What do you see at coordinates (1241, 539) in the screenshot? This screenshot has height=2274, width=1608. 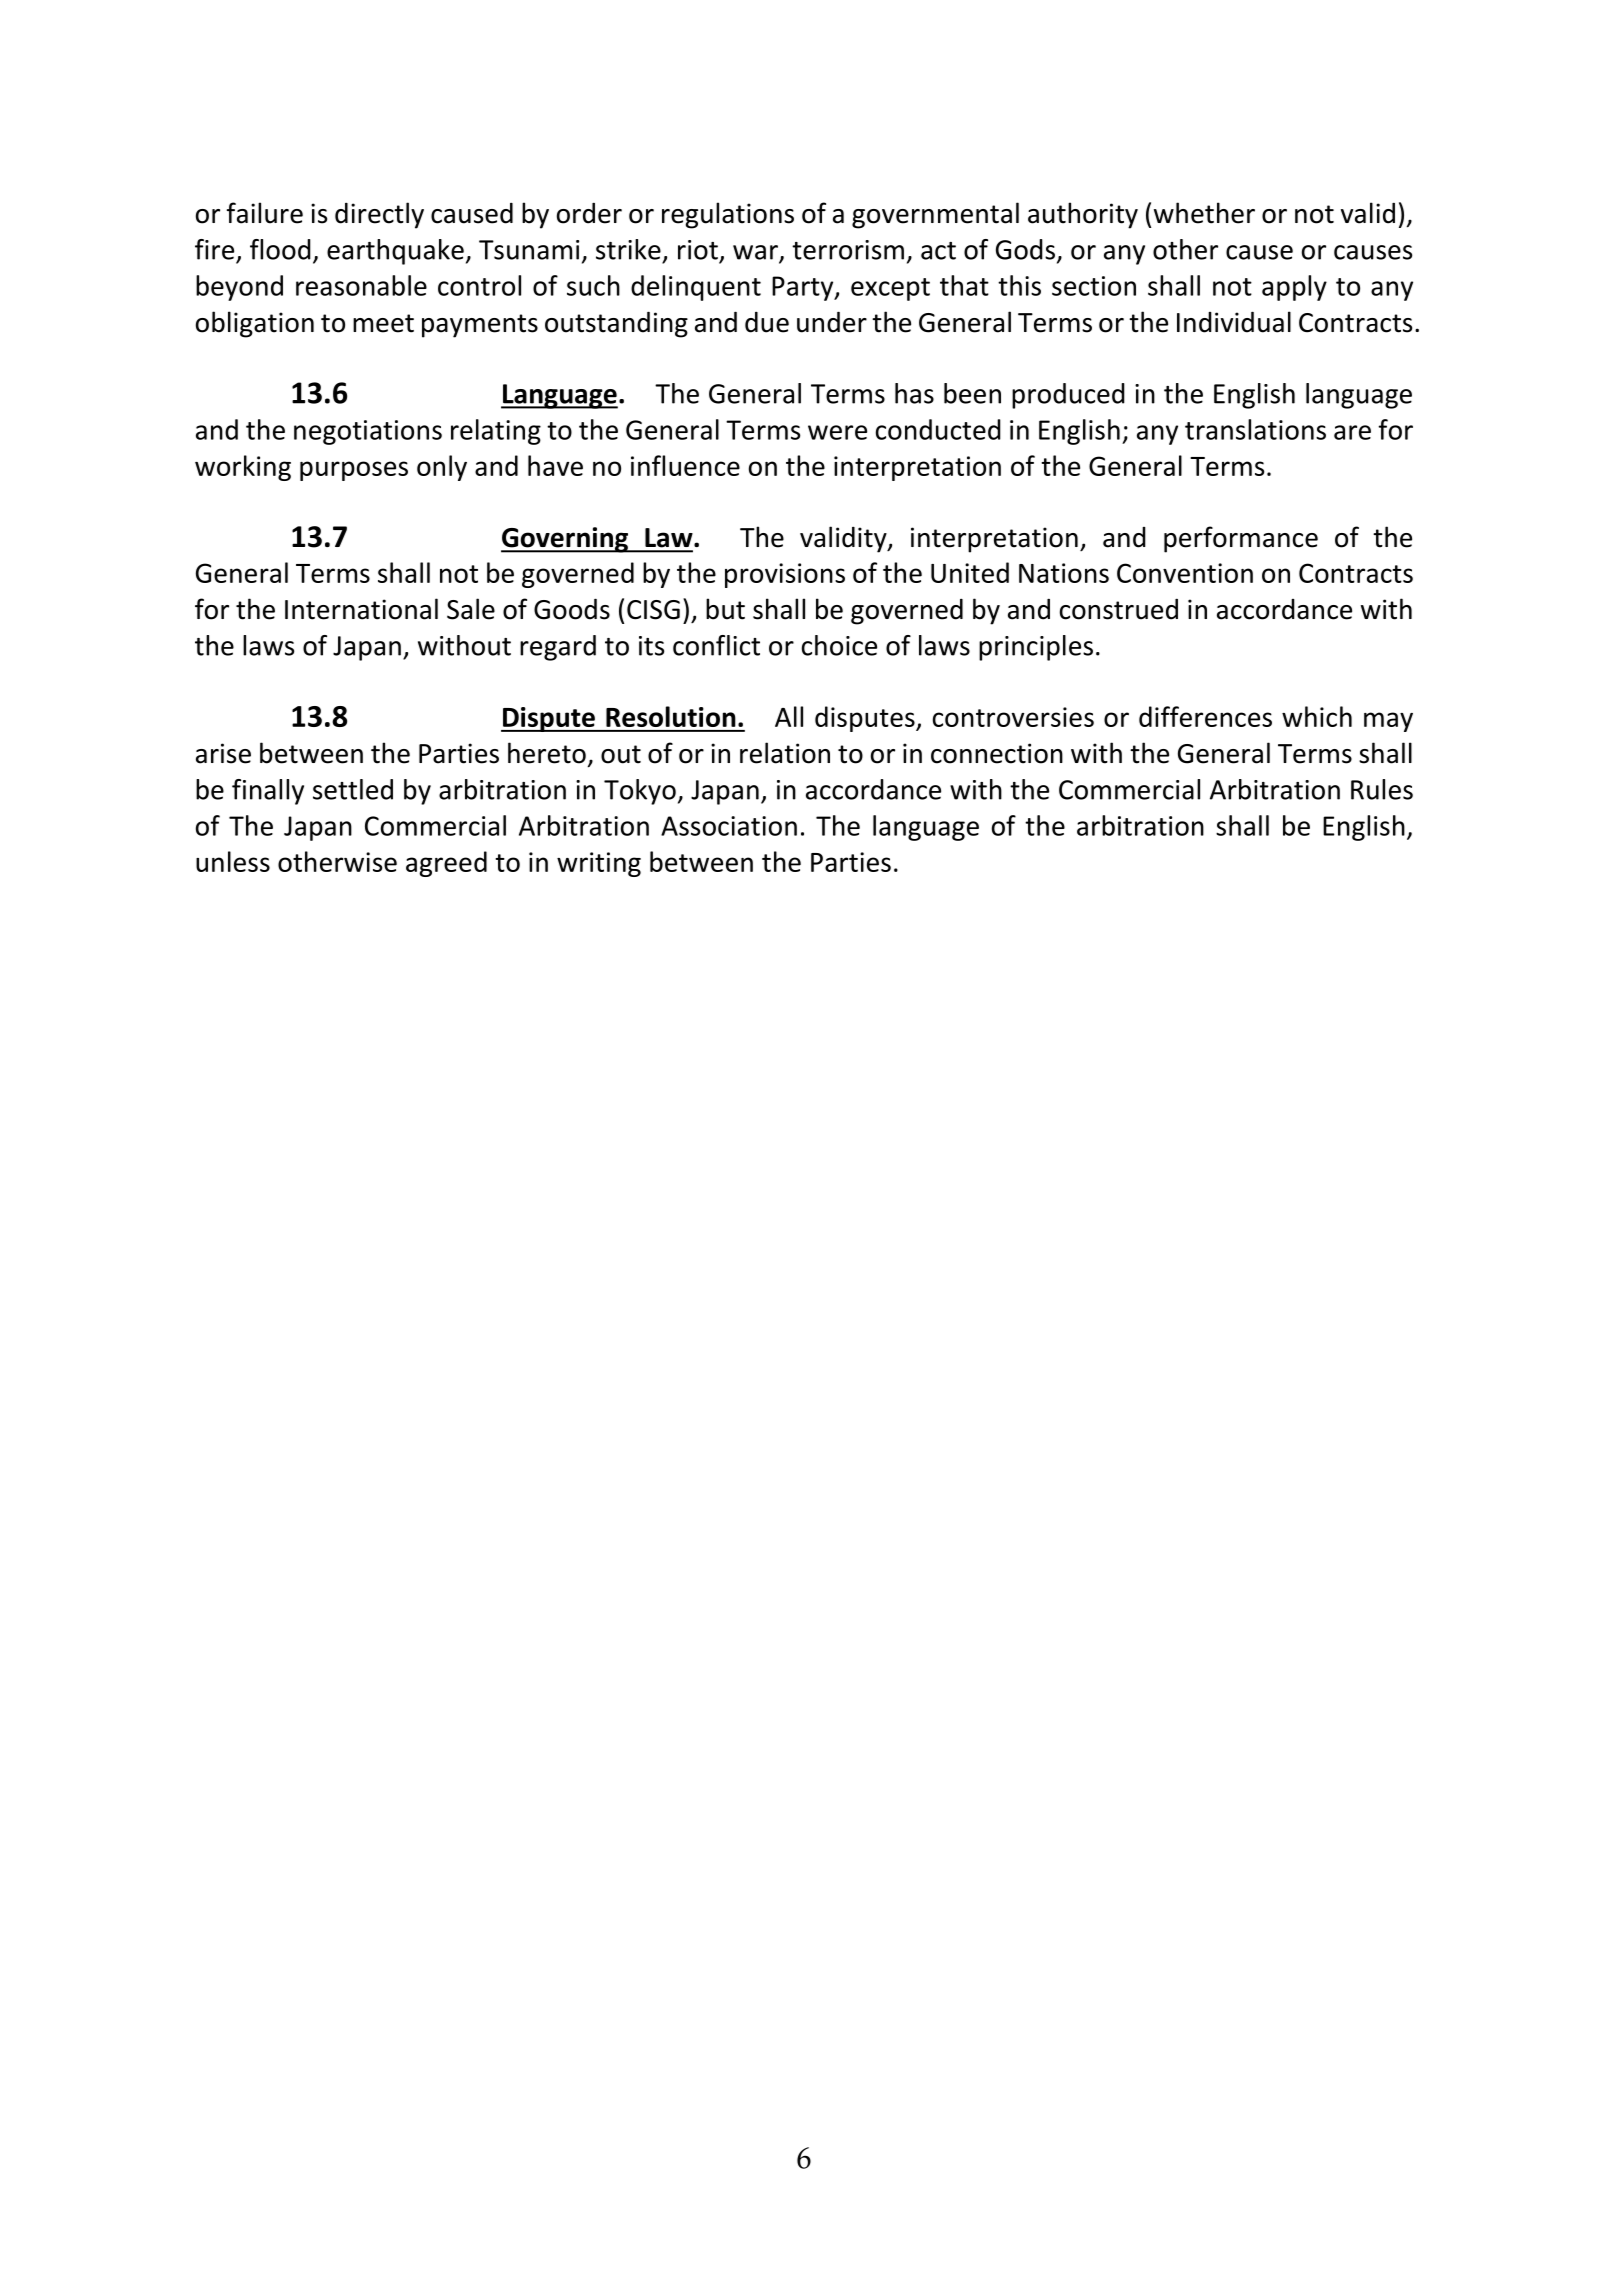 I see `performance` at bounding box center [1241, 539].
